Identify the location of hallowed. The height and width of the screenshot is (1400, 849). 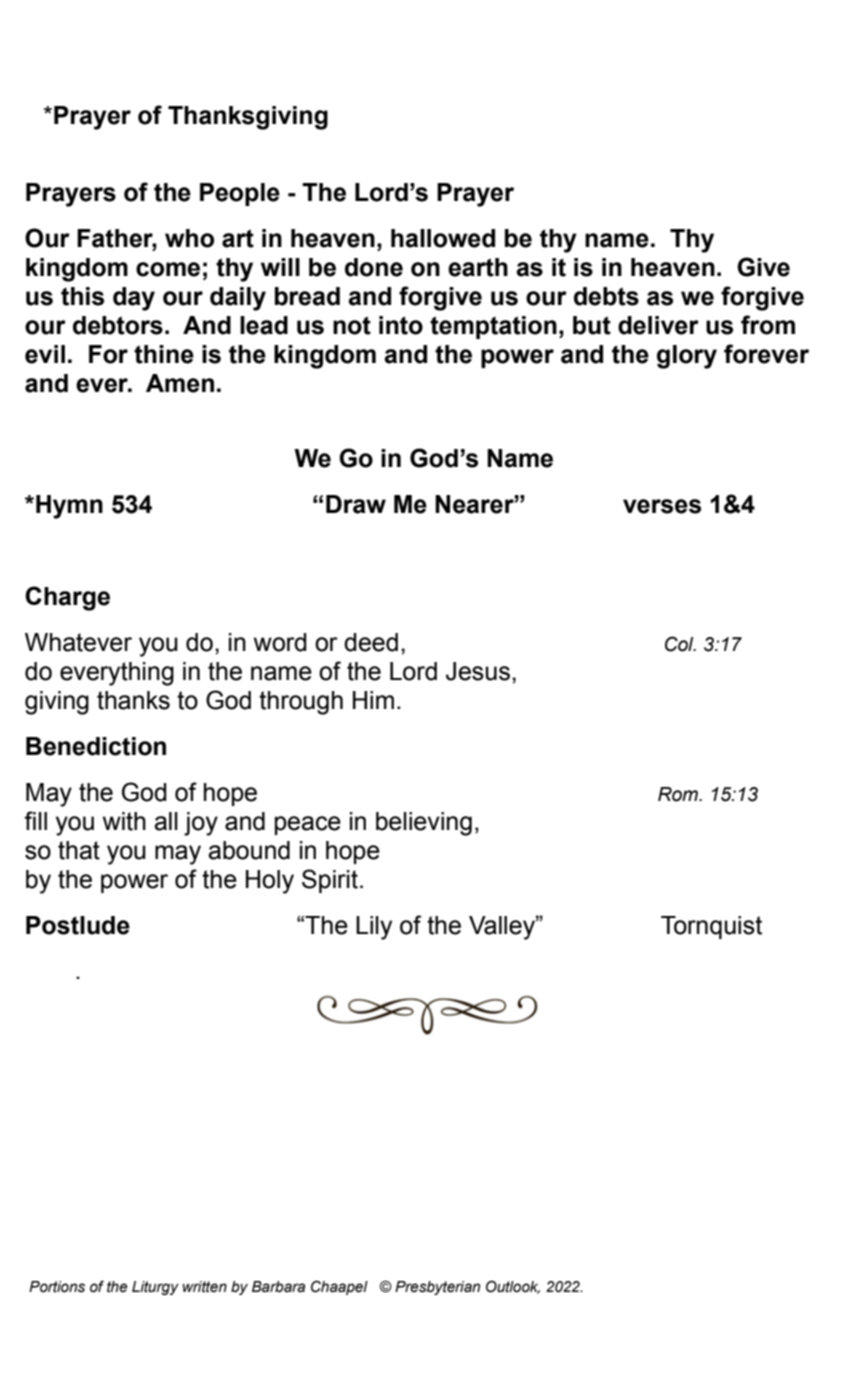
(443, 238).
